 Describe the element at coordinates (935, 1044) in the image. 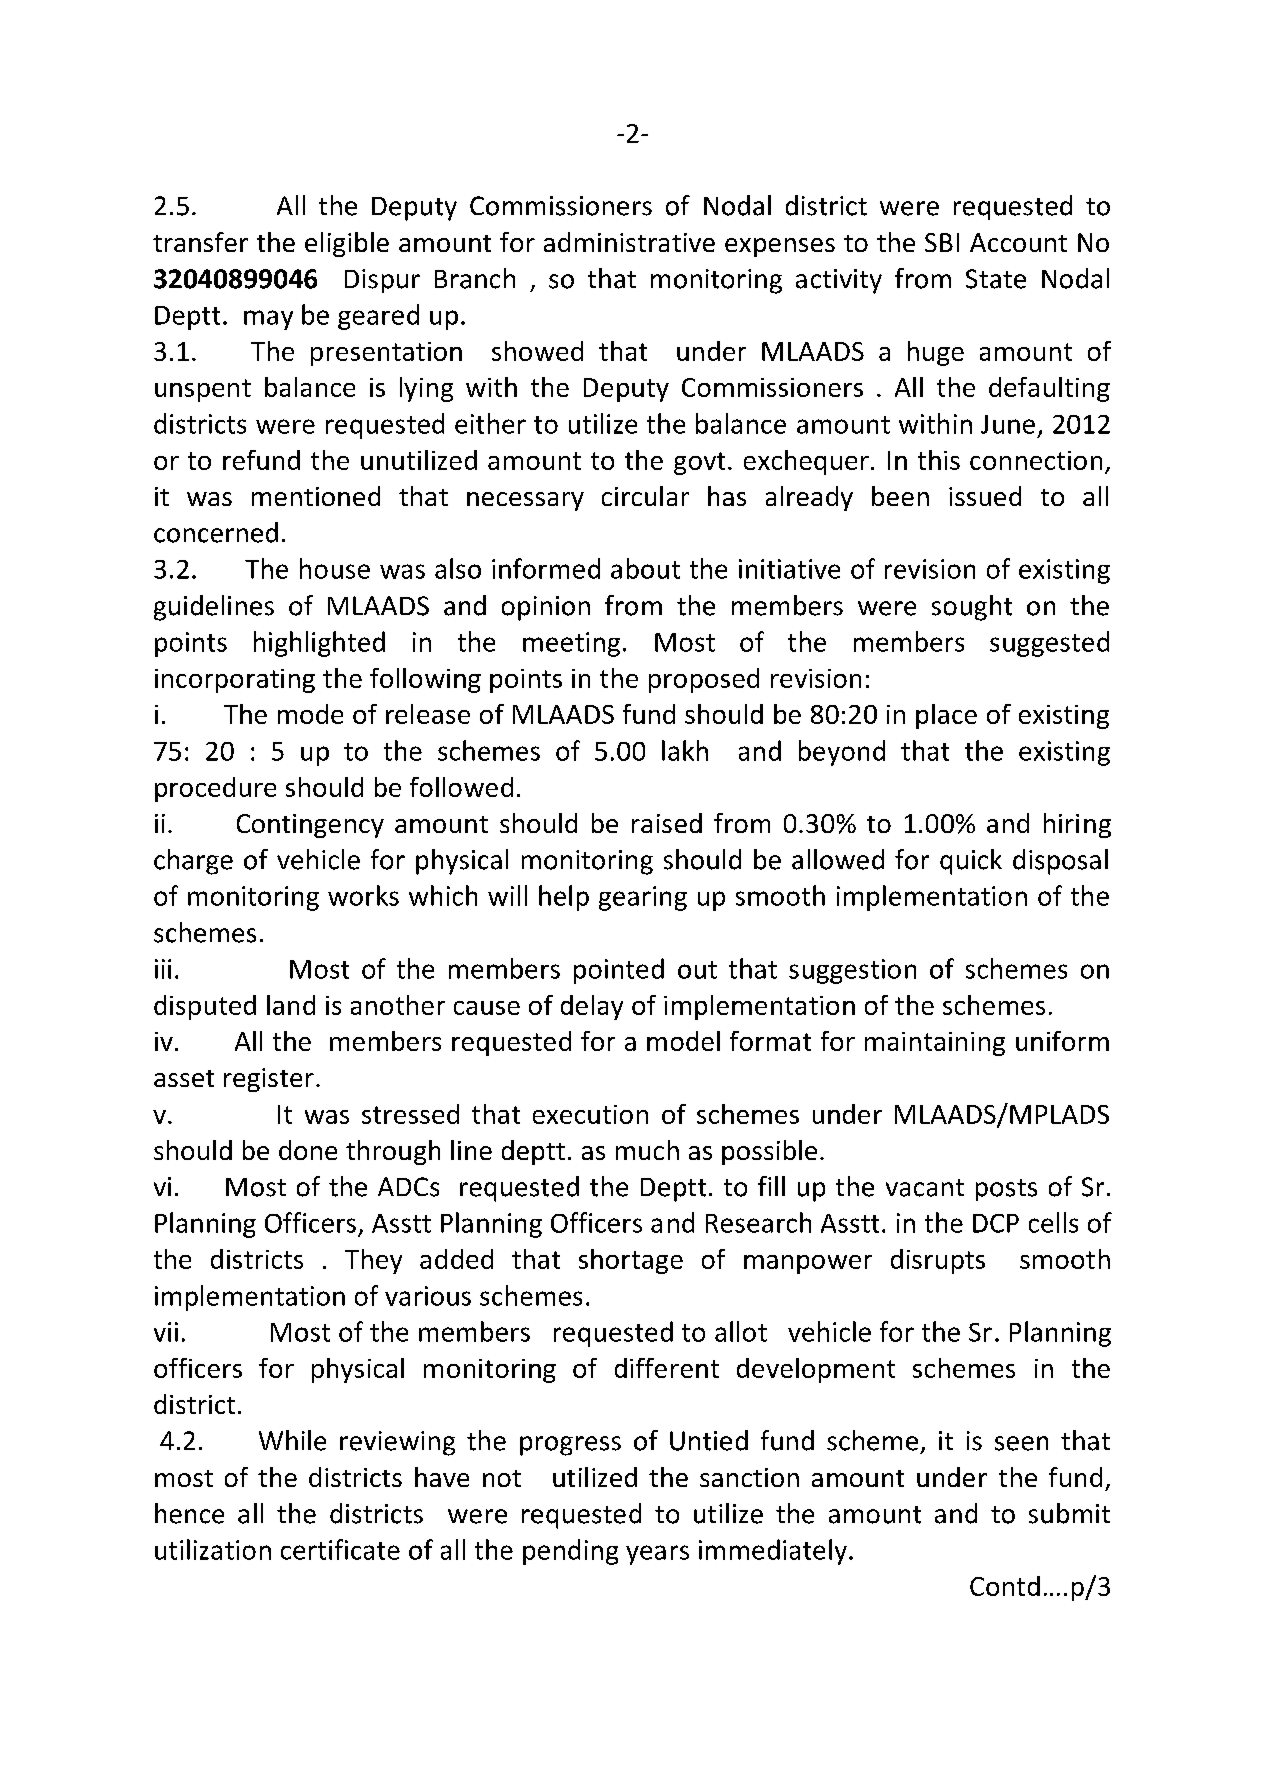

I see `maintaining` at that location.
